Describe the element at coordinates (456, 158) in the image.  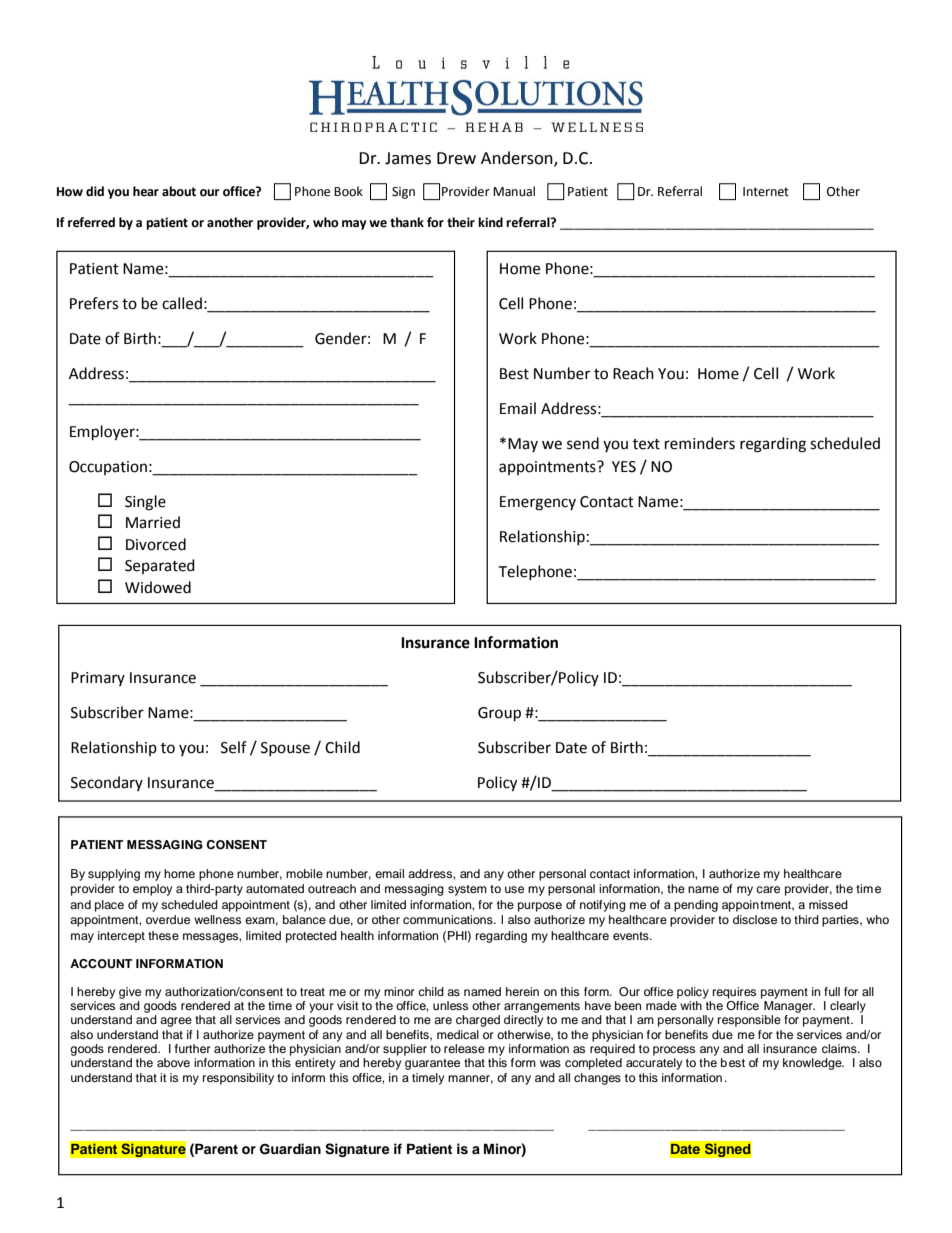
I see `Drew` at that location.
